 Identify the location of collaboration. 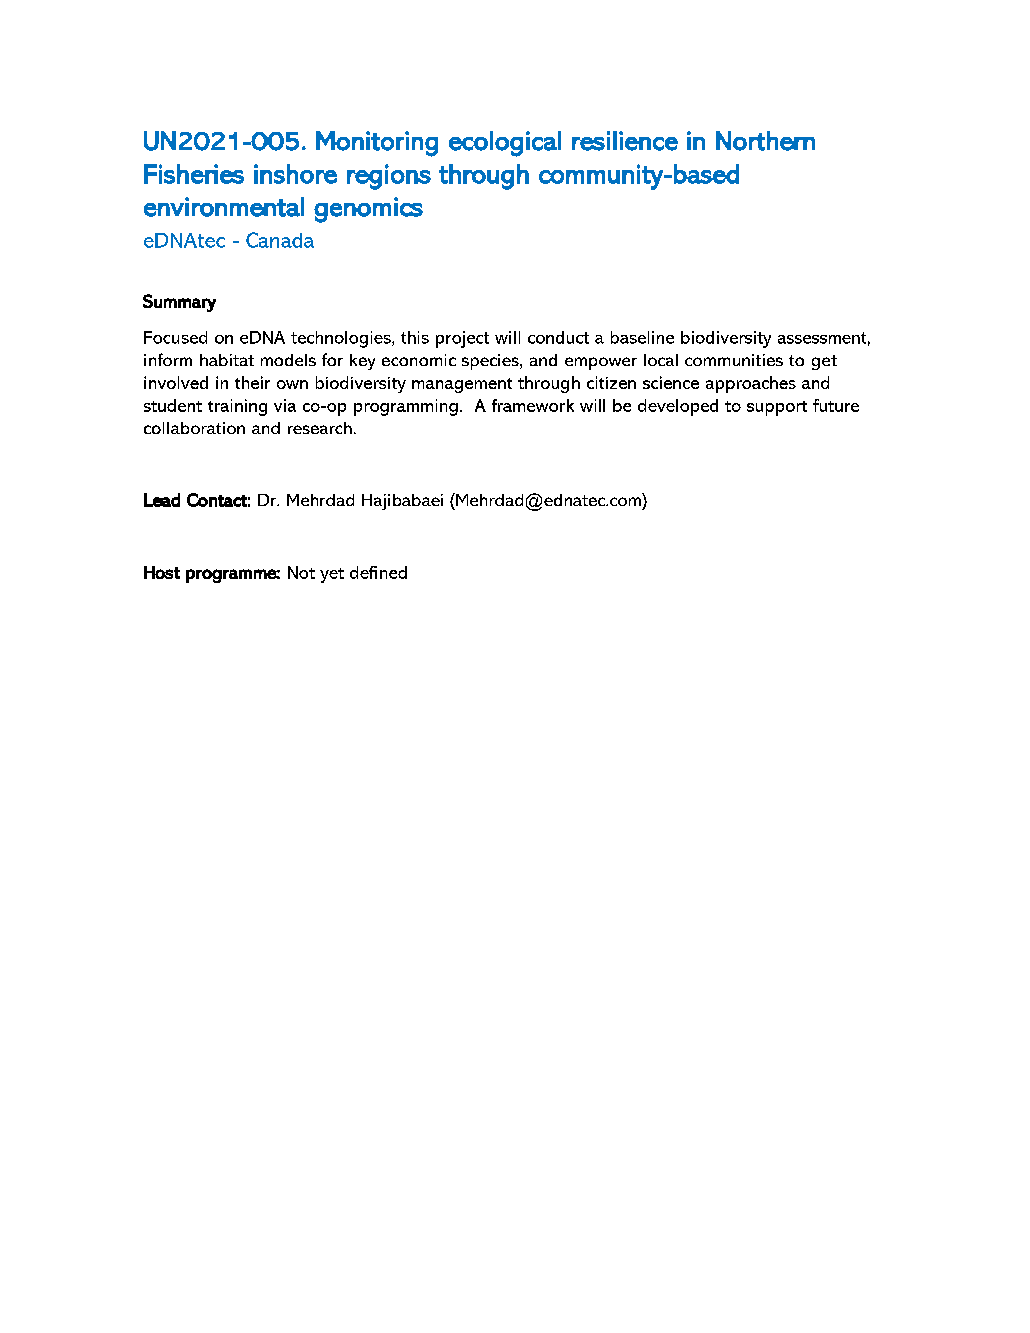
(194, 428).
